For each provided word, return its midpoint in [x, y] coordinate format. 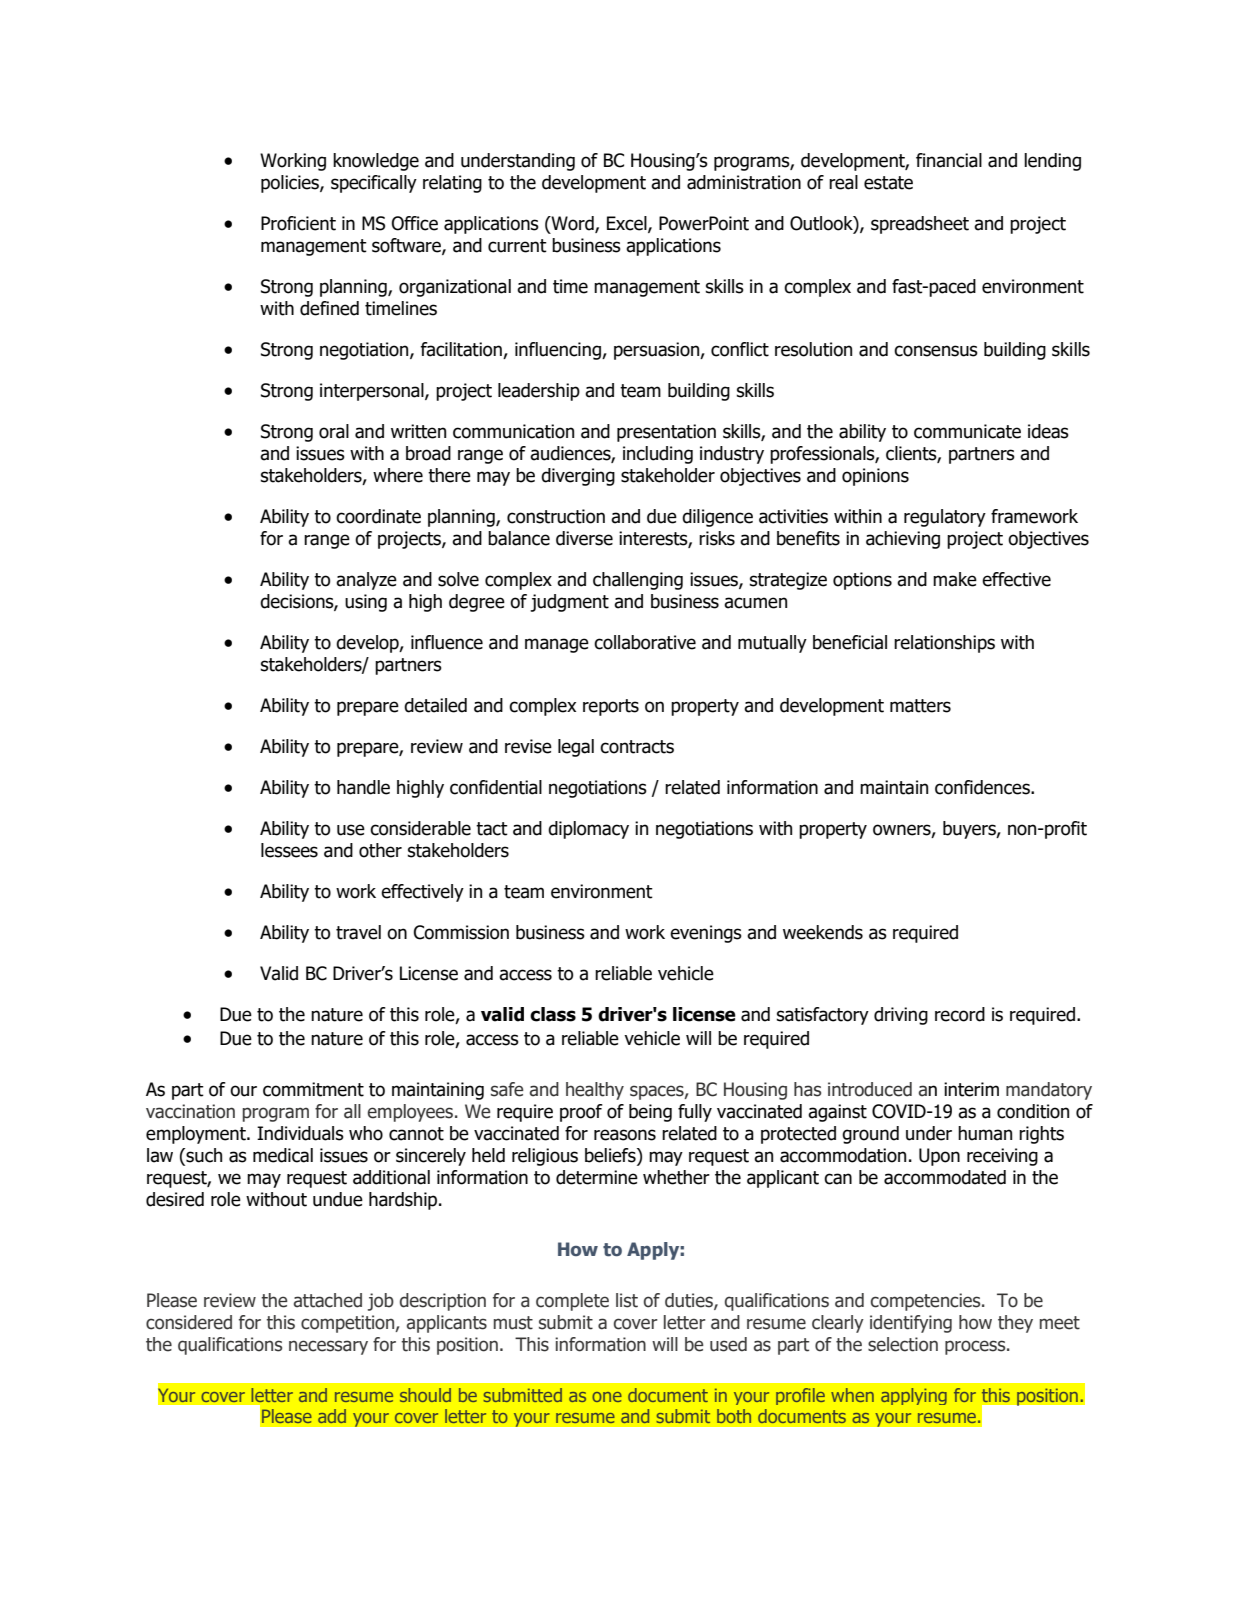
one [607, 1397]
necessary [328, 1347]
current [517, 246]
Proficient [298, 223]
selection [903, 1344]
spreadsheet [920, 225]
